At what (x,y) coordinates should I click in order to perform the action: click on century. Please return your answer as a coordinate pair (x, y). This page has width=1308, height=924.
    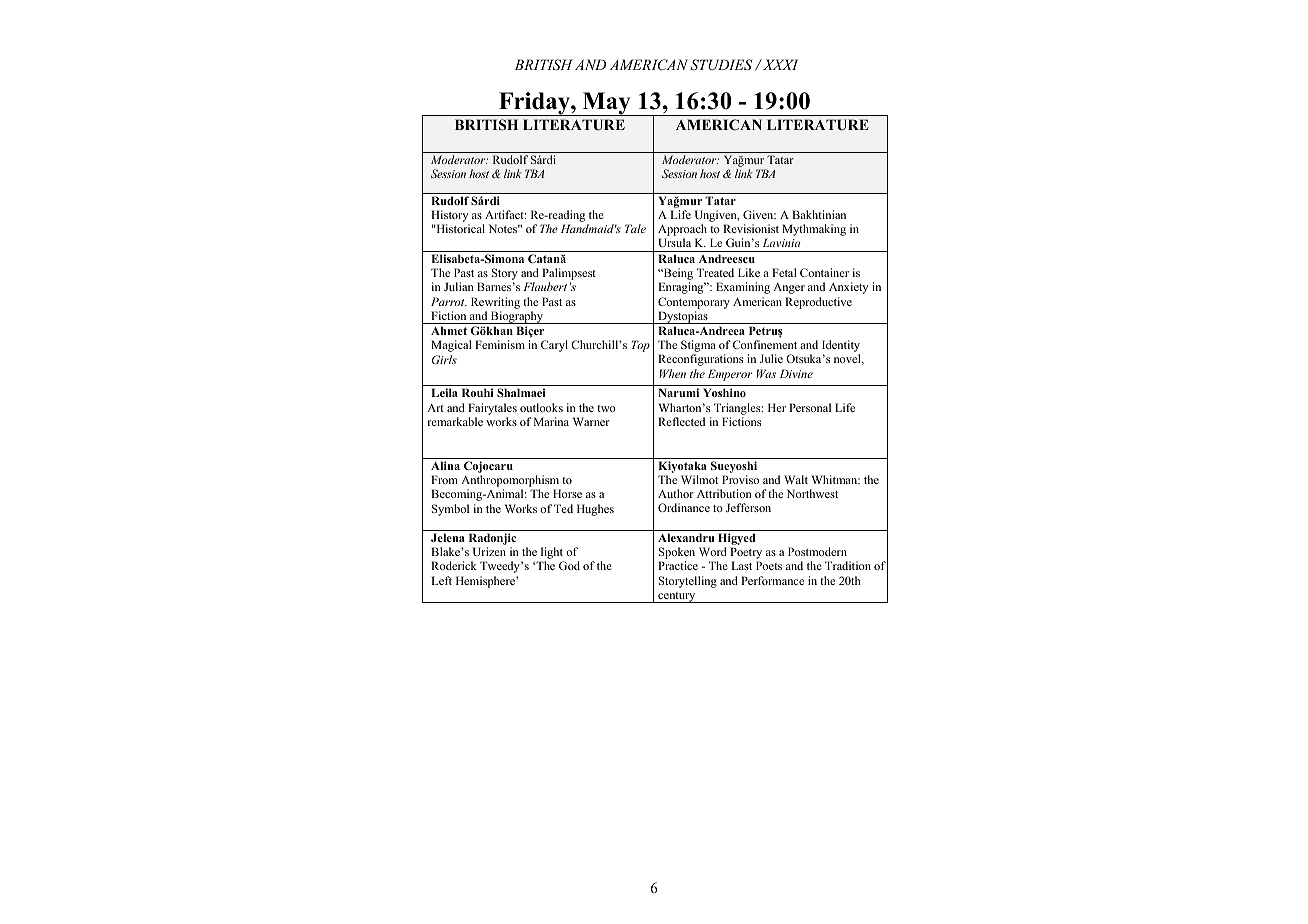
    Looking at the image, I should click on (677, 597).
